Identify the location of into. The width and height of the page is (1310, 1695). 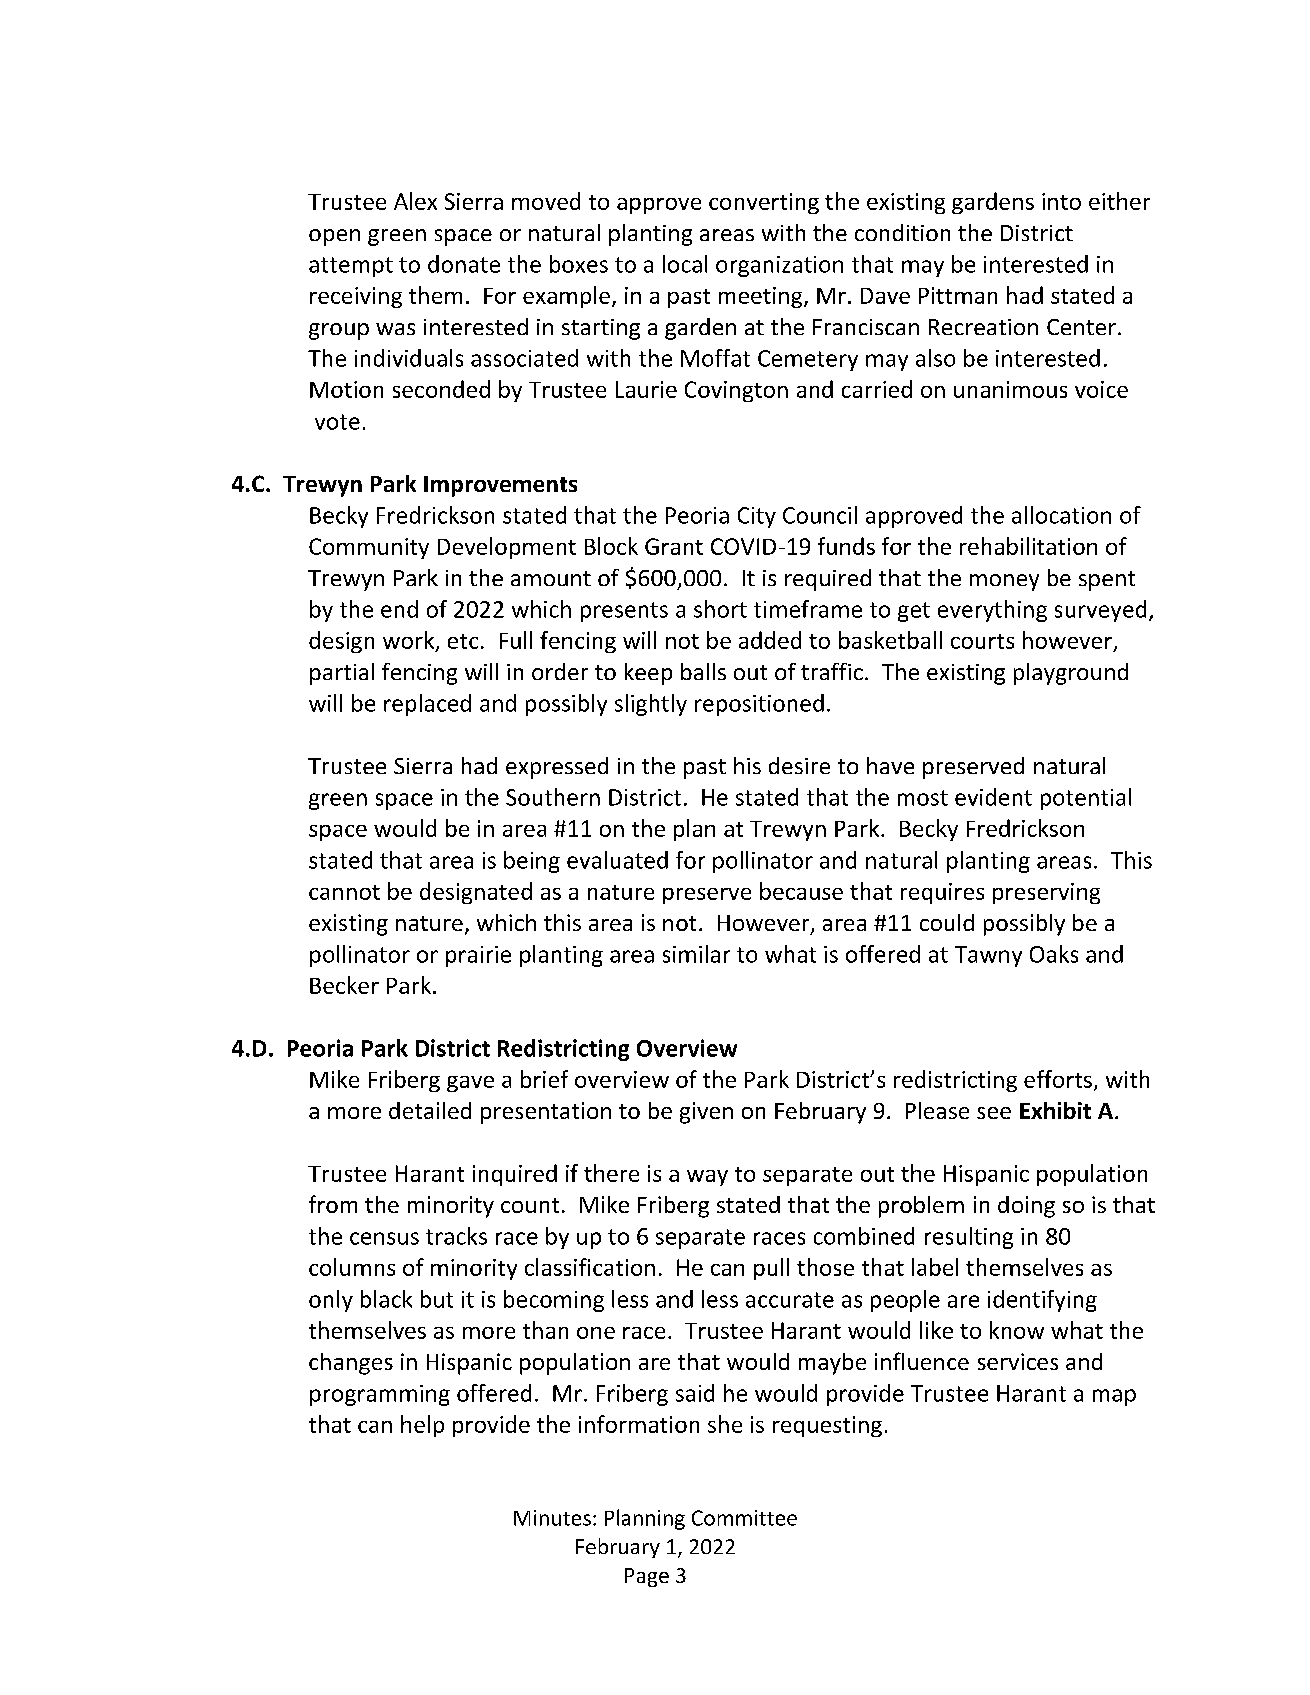
(1061, 201).
